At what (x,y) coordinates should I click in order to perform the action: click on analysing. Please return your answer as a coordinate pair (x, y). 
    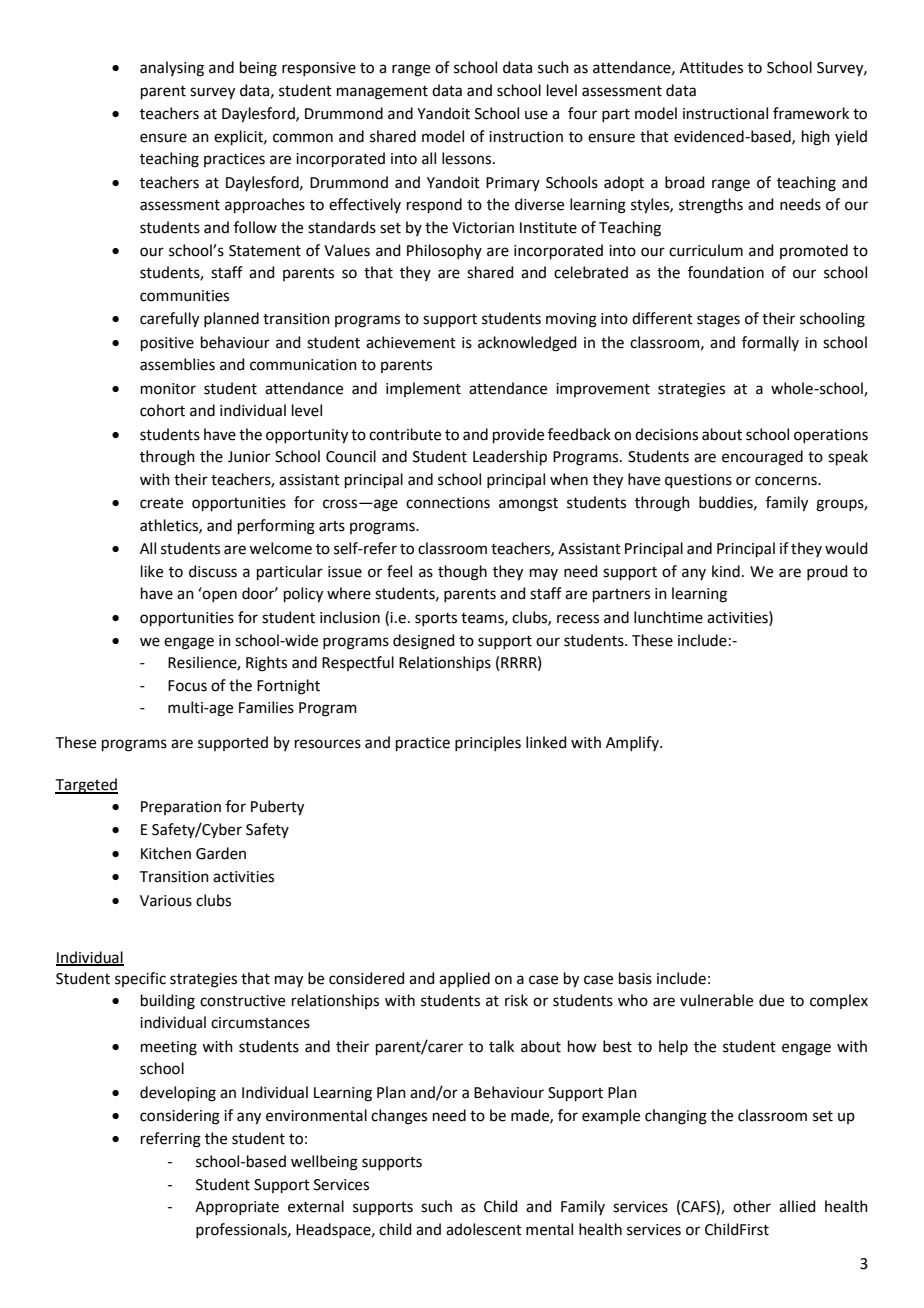
    Looking at the image, I should click on (172, 69).
